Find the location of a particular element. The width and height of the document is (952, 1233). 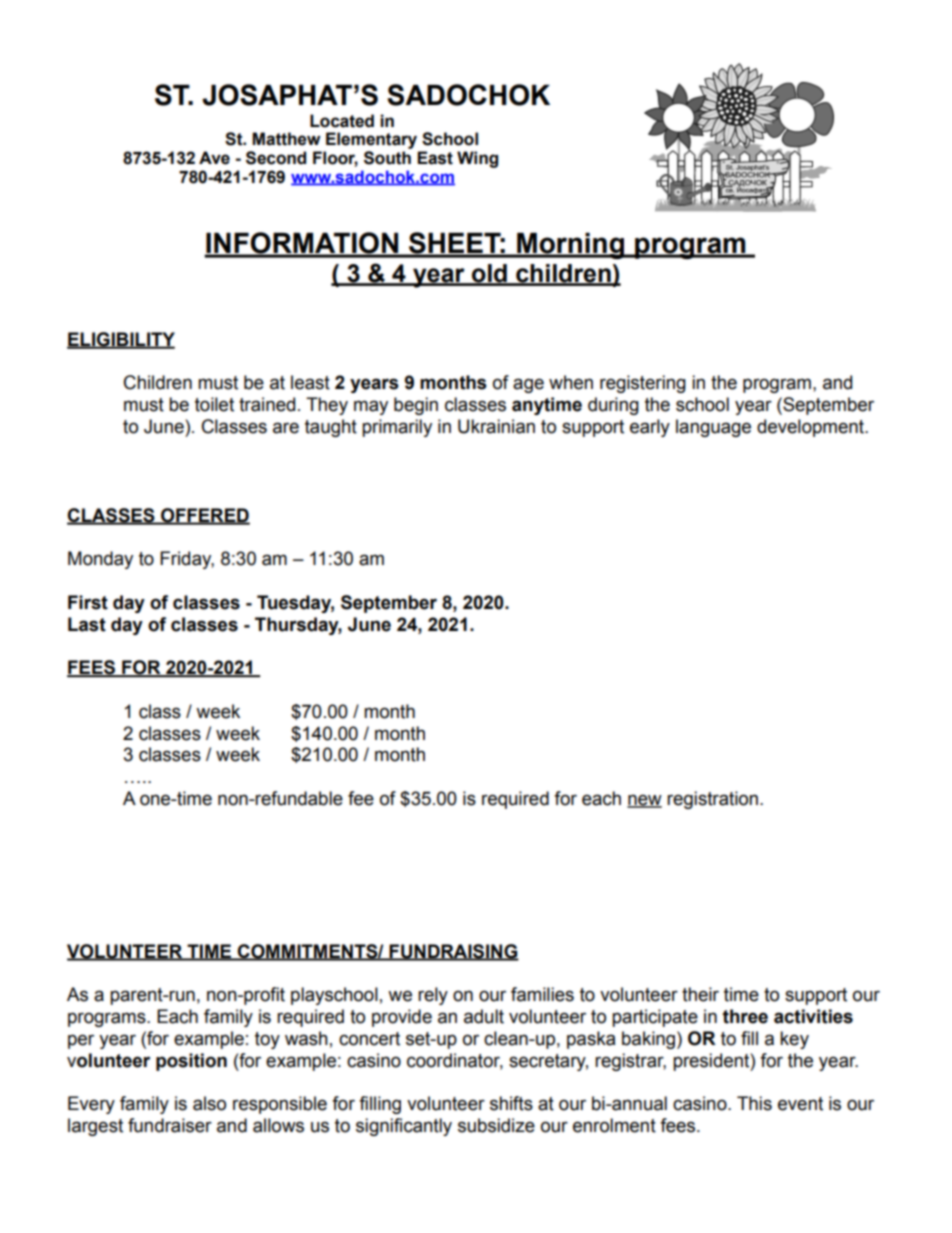

Ave is located at coordinates (214, 158).
